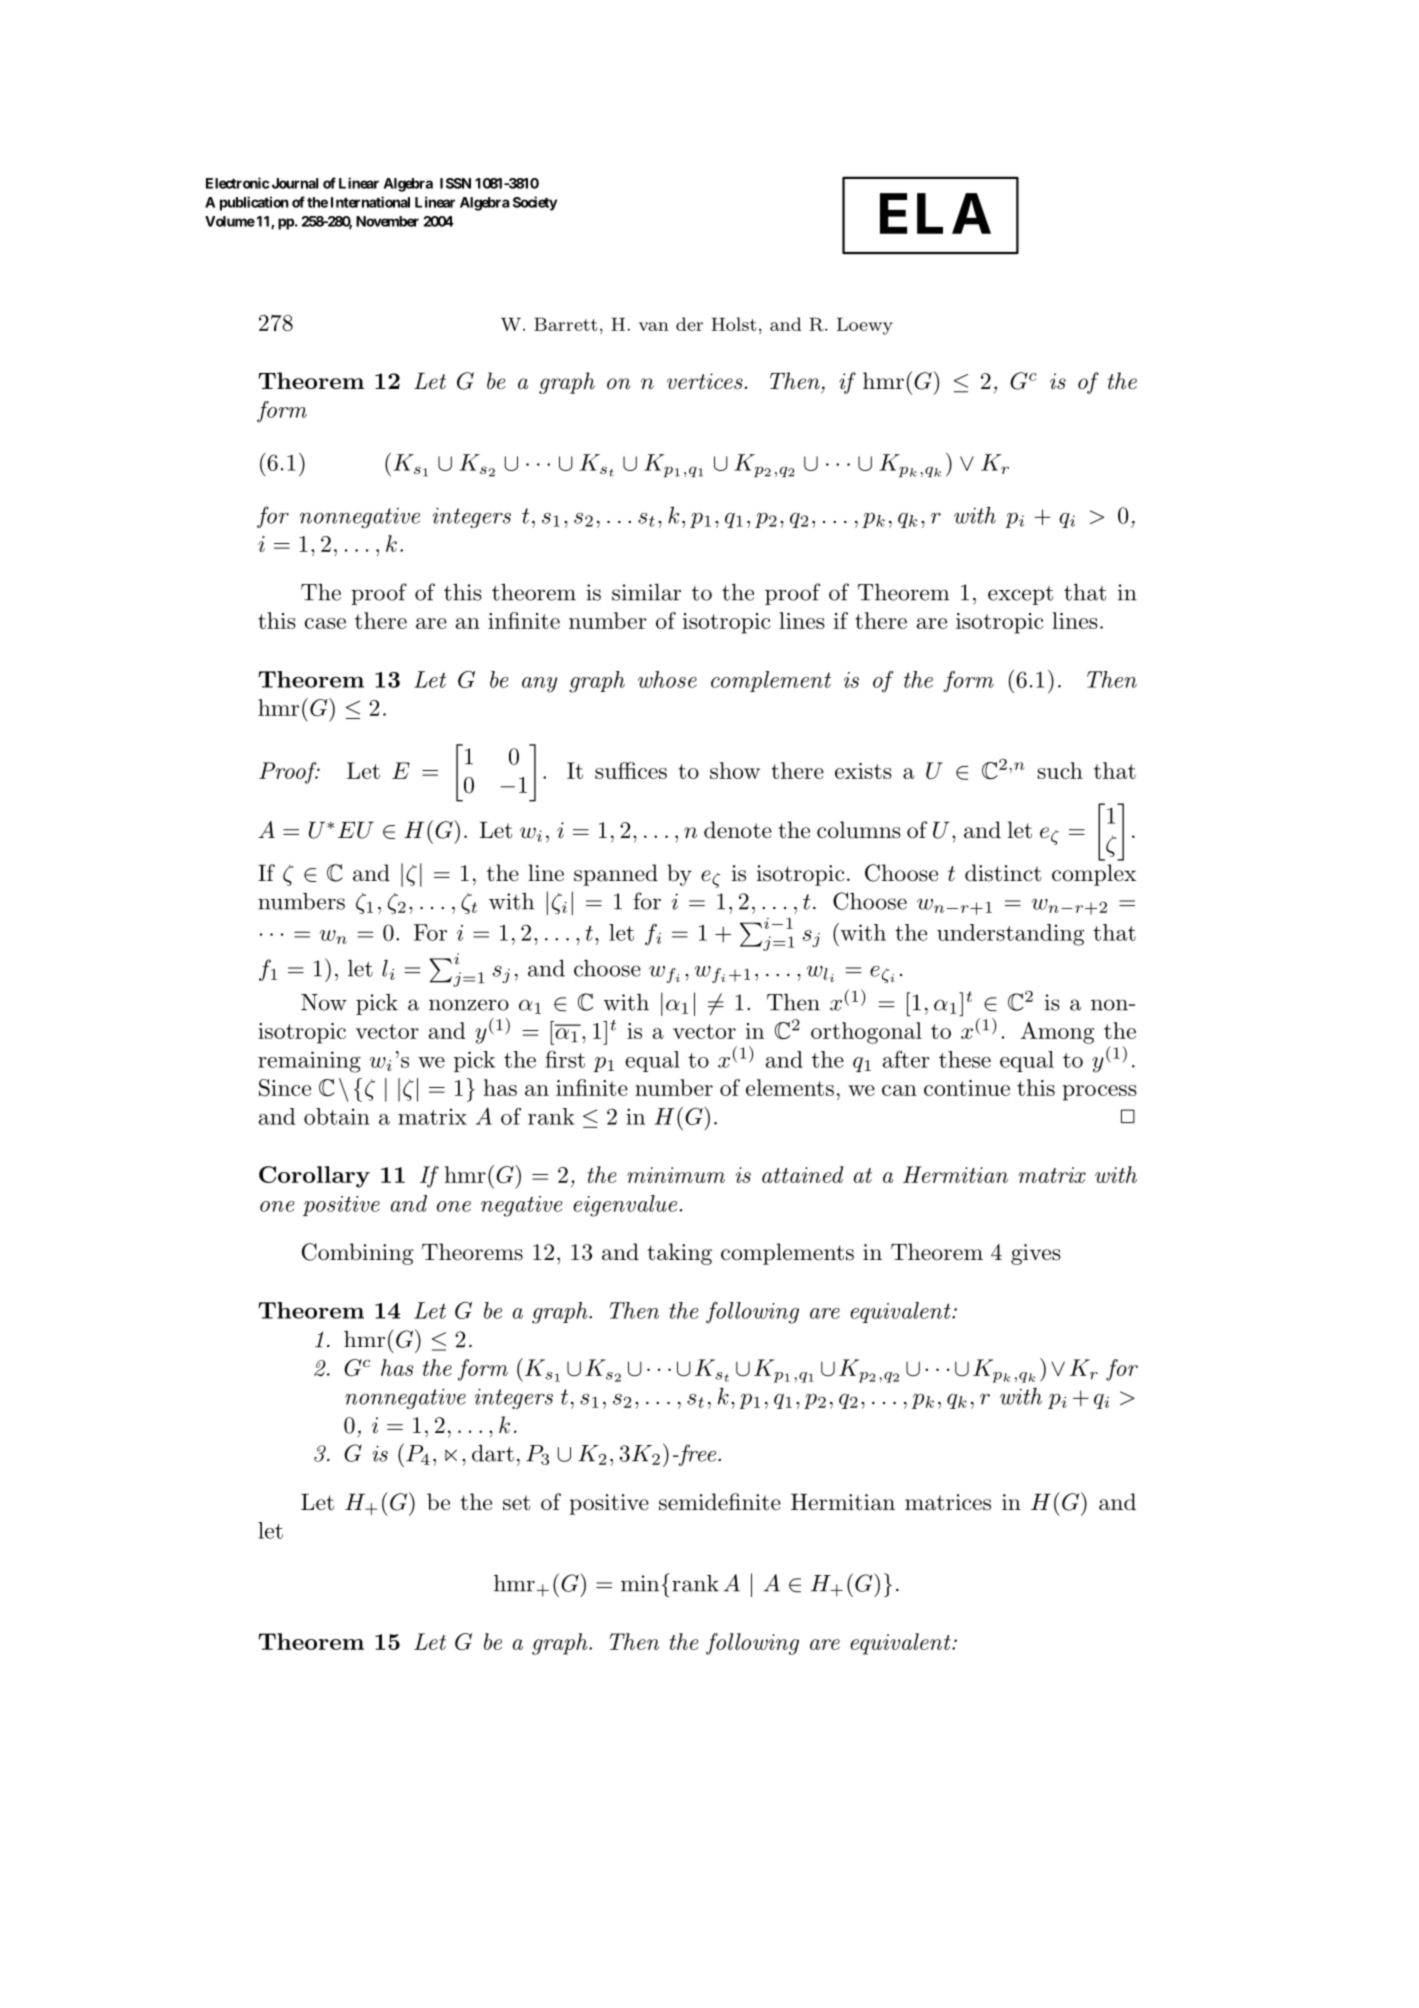  I want to click on similar, so click(646, 592).
